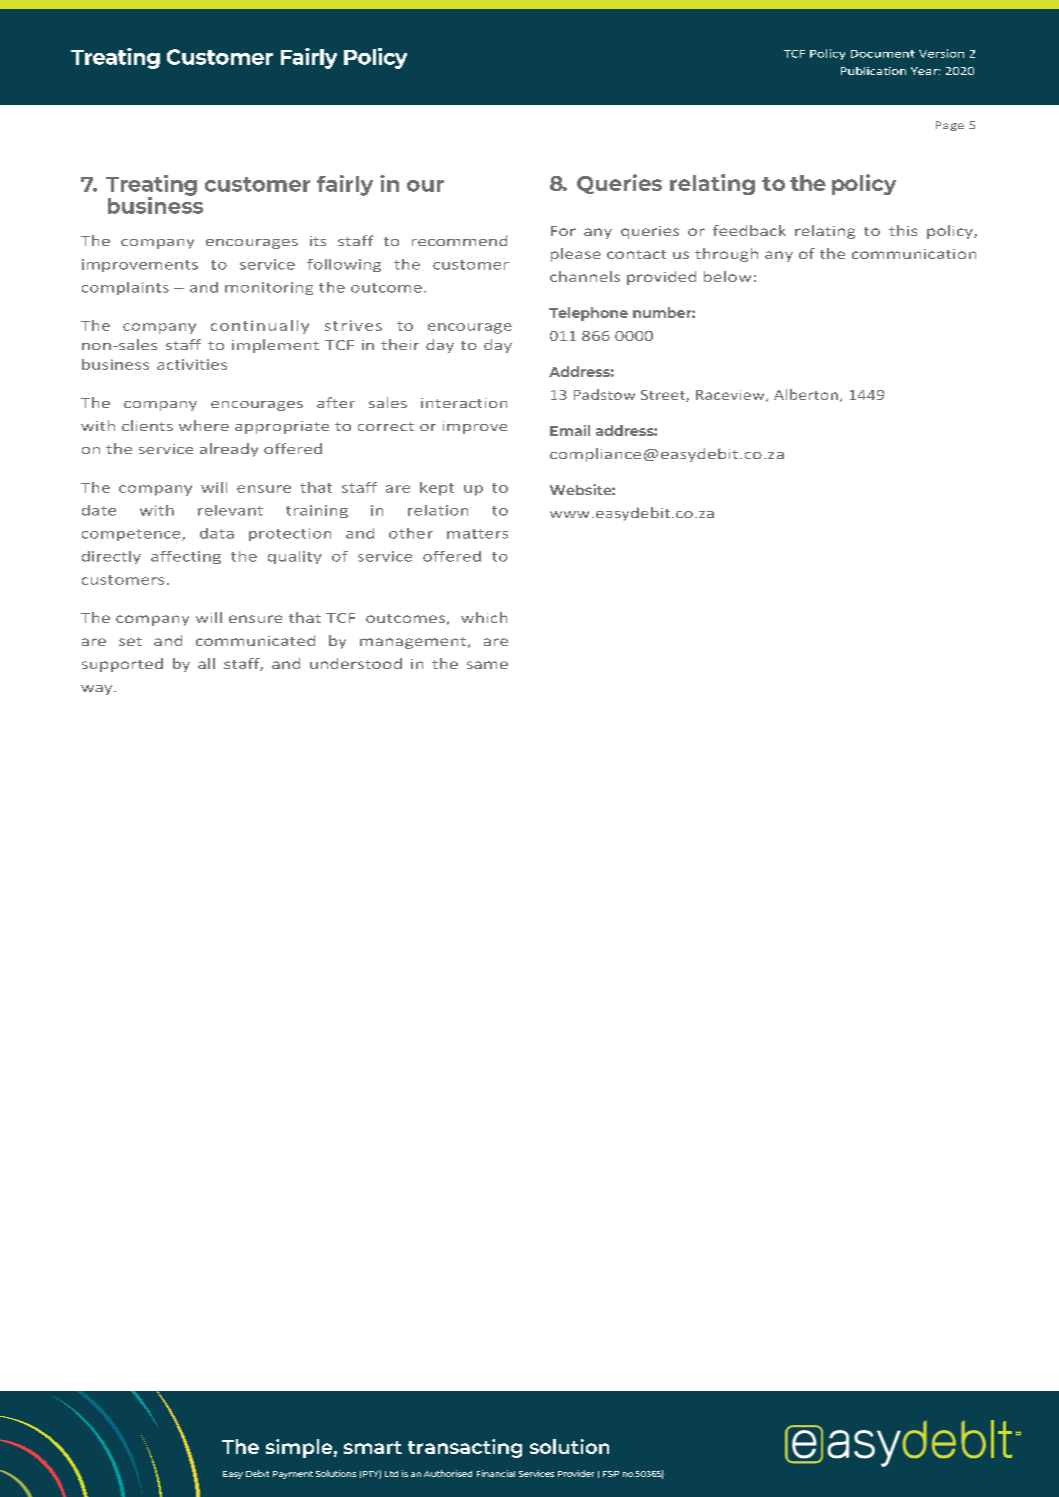 This screenshot has height=1497, width=1059. I want to click on way, so click(98, 690).
